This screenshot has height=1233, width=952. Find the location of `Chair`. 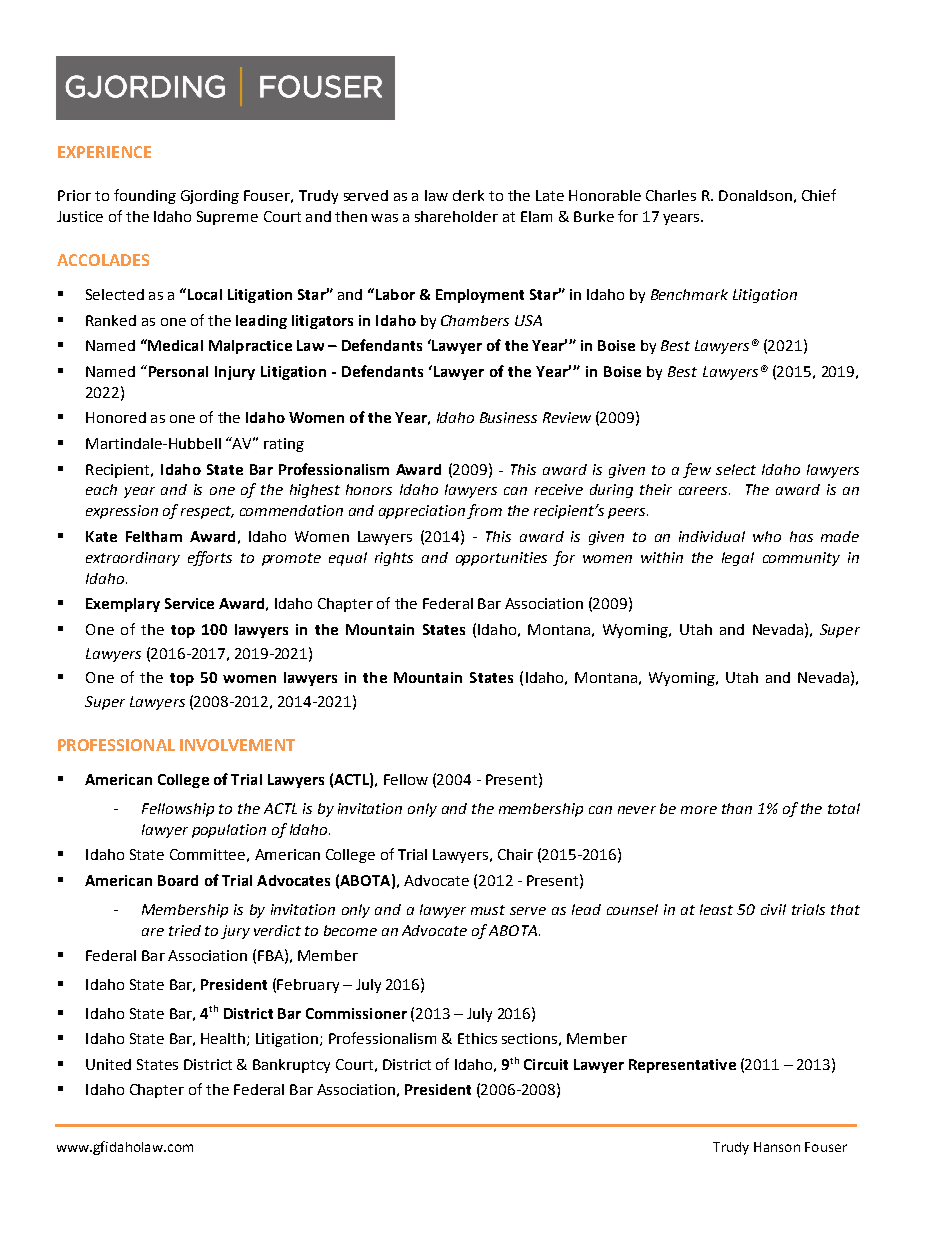

Chair is located at coordinates (515, 854).
